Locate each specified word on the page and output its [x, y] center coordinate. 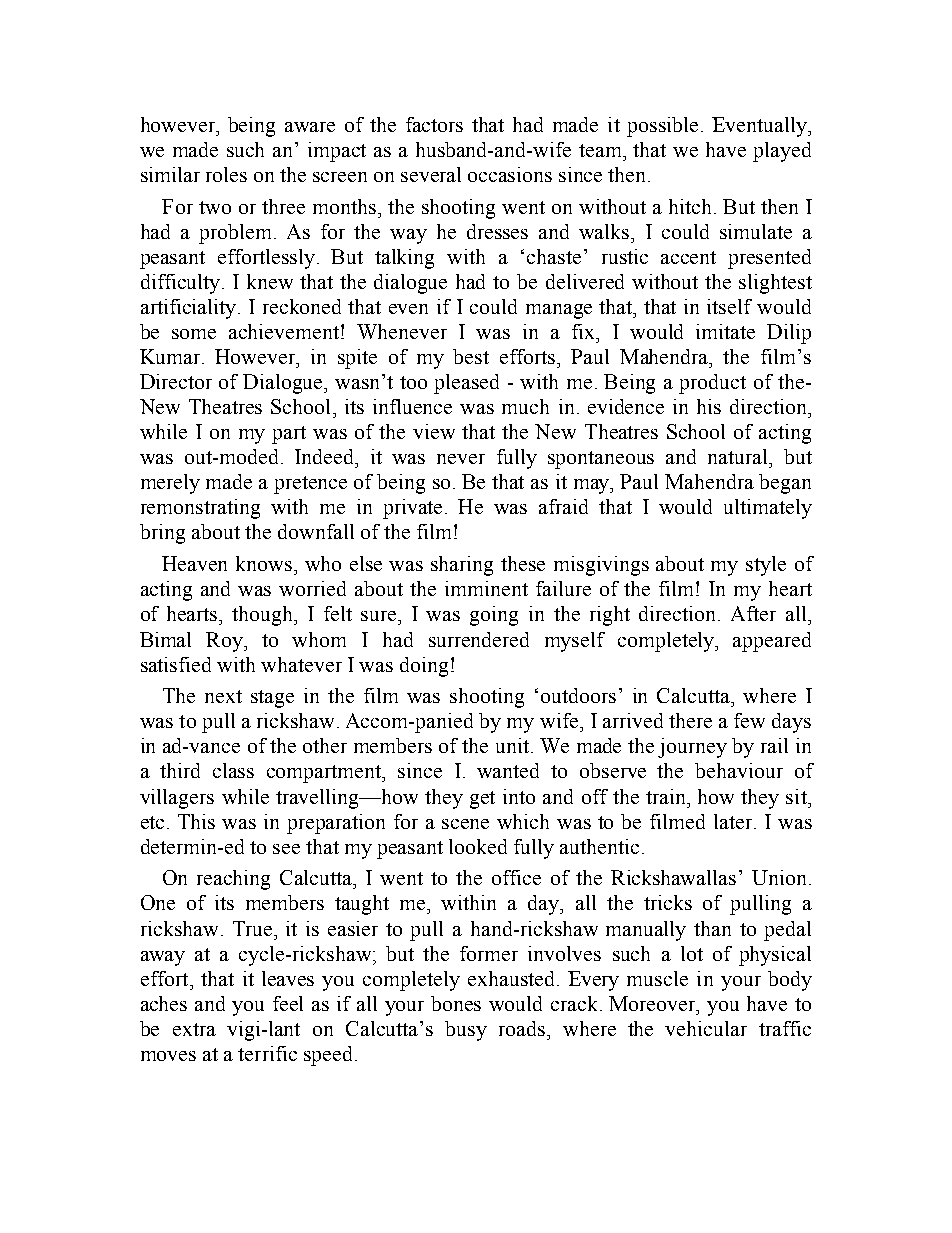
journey [692, 748]
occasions [510, 174]
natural [739, 456]
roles [226, 174]
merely [170, 484]
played [782, 152]
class [233, 770]
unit [512, 745]
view [434, 431]
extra [194, 1029]
